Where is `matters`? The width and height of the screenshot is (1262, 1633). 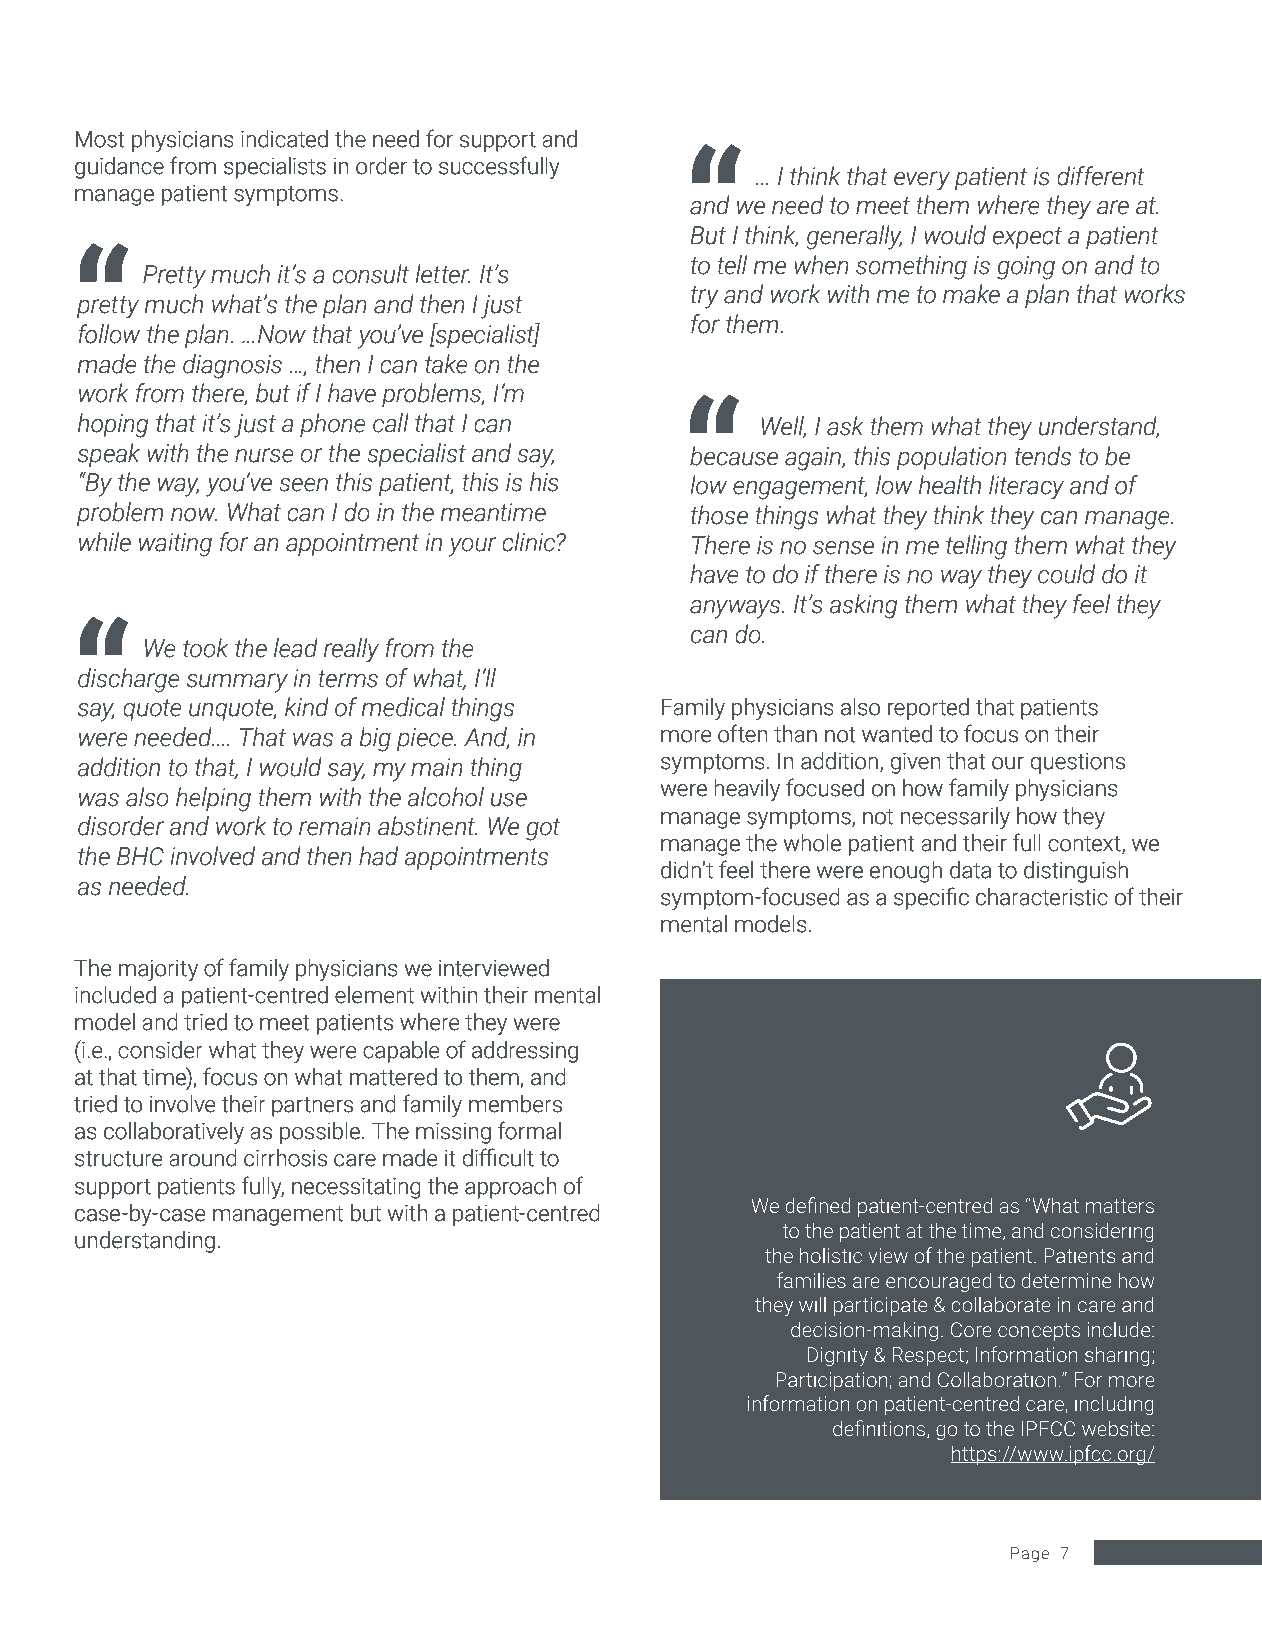 matters is located at coordinates (1120, 1206).
